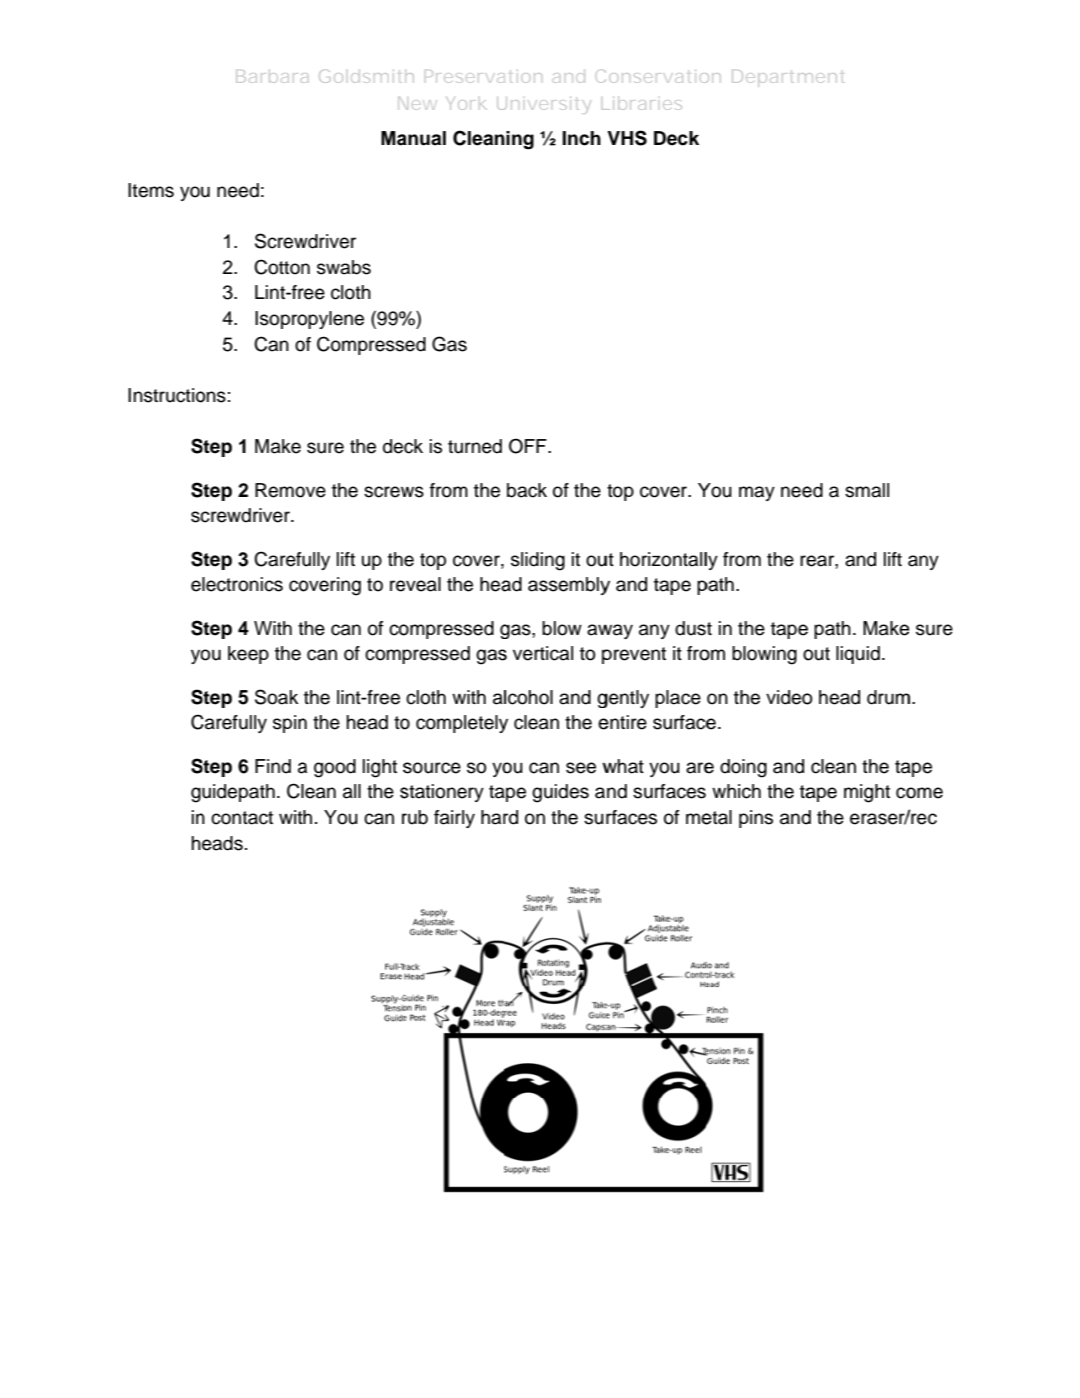  What do you see at coordinates (867, 490) in the document?
I see `small` at bounding box center [867, 490].
